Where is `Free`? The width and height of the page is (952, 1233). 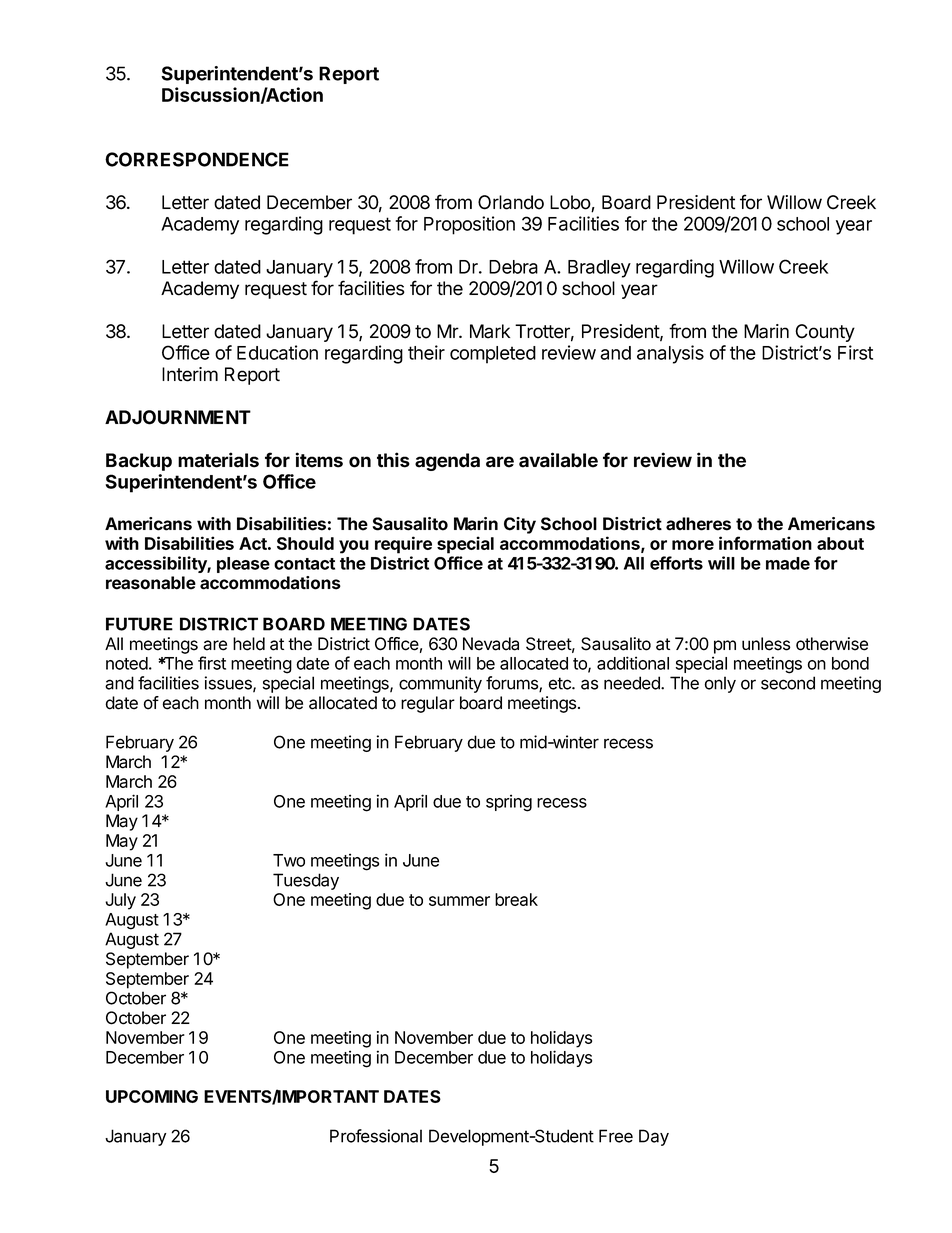
Free is located at coordinates (616, 1136).
